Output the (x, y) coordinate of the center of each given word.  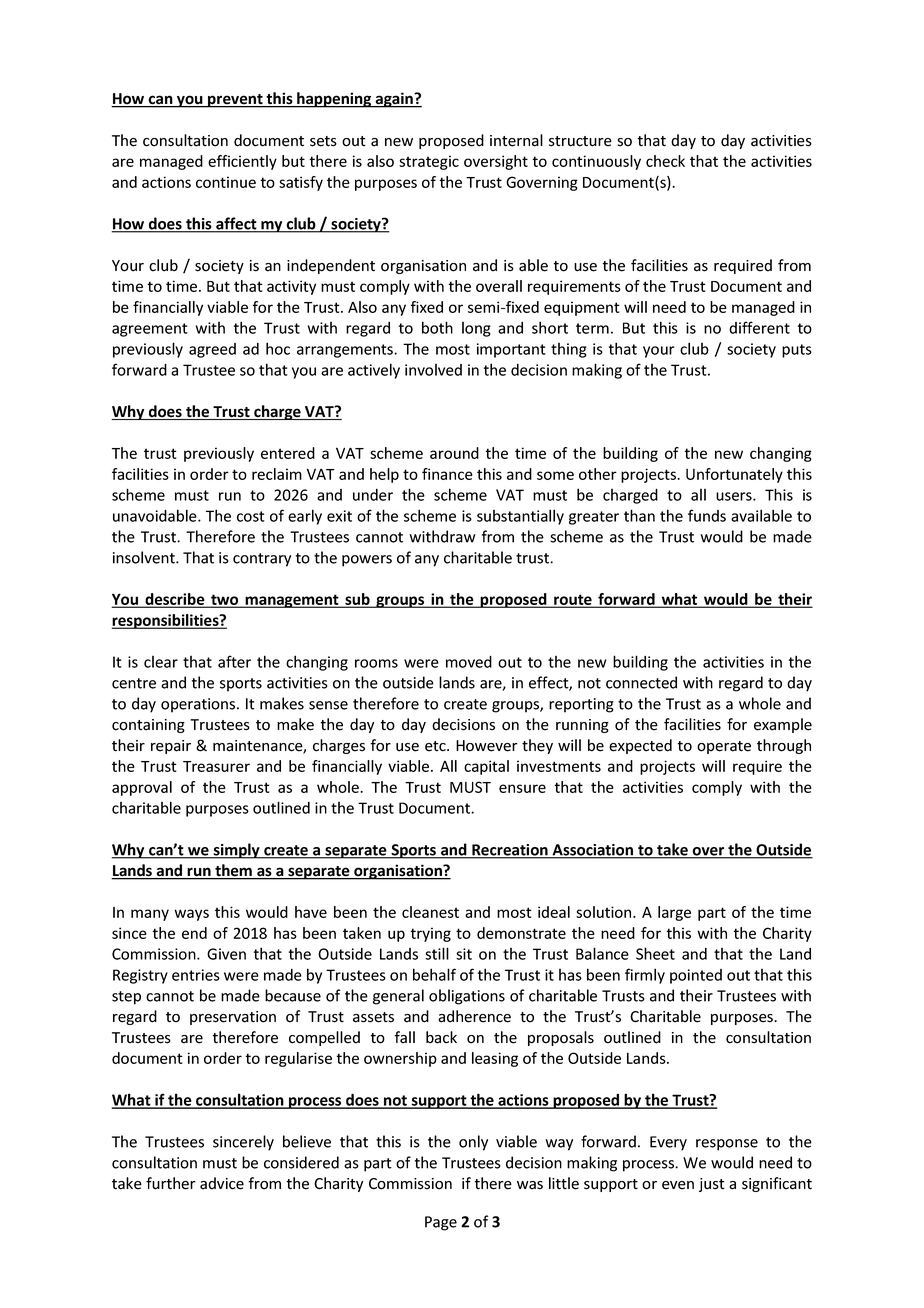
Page (441, 1223)
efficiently (242, 162)
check (665, 161)
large (674, 913)
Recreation (510, 851)
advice (222, 1183)
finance (447, 474)
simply (237, 851)
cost (251, 516)
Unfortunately (734, 475)
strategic (429, 162)
